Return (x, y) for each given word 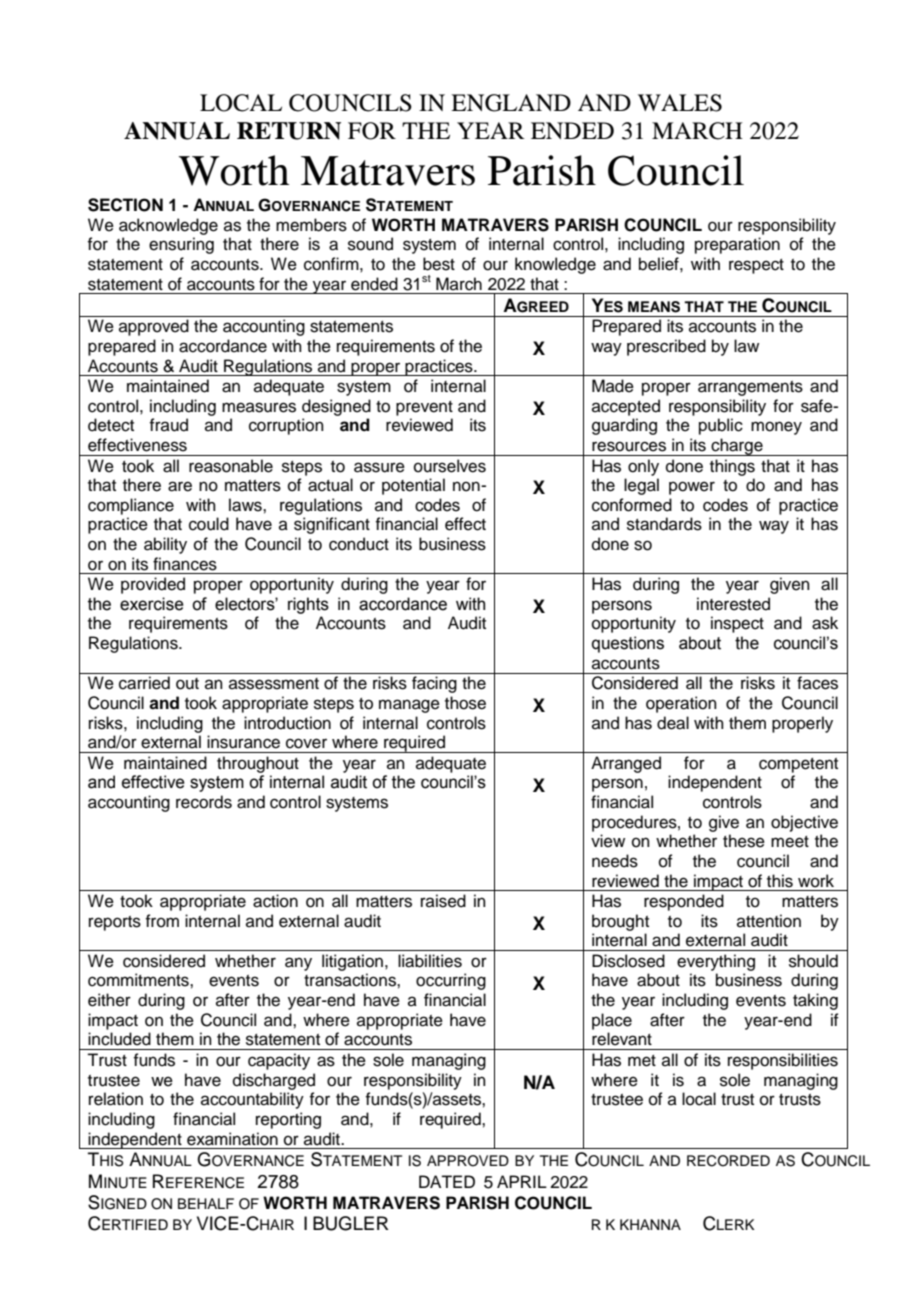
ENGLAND (511, 103)
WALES (680, 103)
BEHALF (206, 1203)
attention (769, 921)
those (465, 703)
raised (443, 901)
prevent (424, 408)
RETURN (289, 131)
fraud (168, 425)
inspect (737, 624)
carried (144, 683)
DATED (447, 1181)
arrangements (750, 388)
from (162, 921)
